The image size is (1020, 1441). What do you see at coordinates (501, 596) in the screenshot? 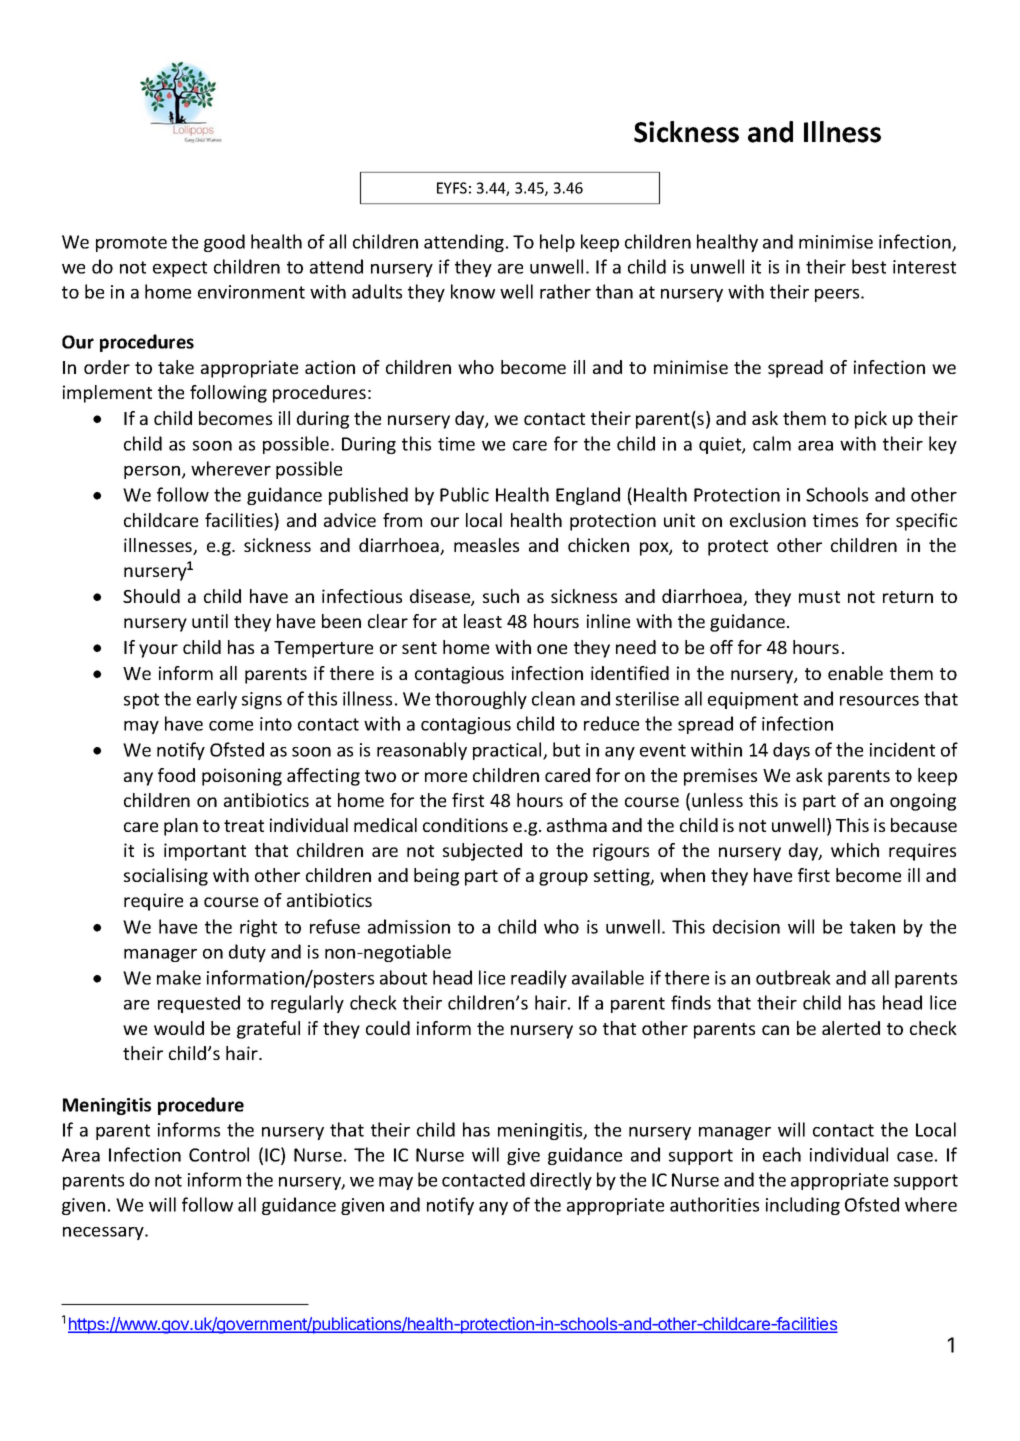
I see `such` at bounding box center [501, 596].
